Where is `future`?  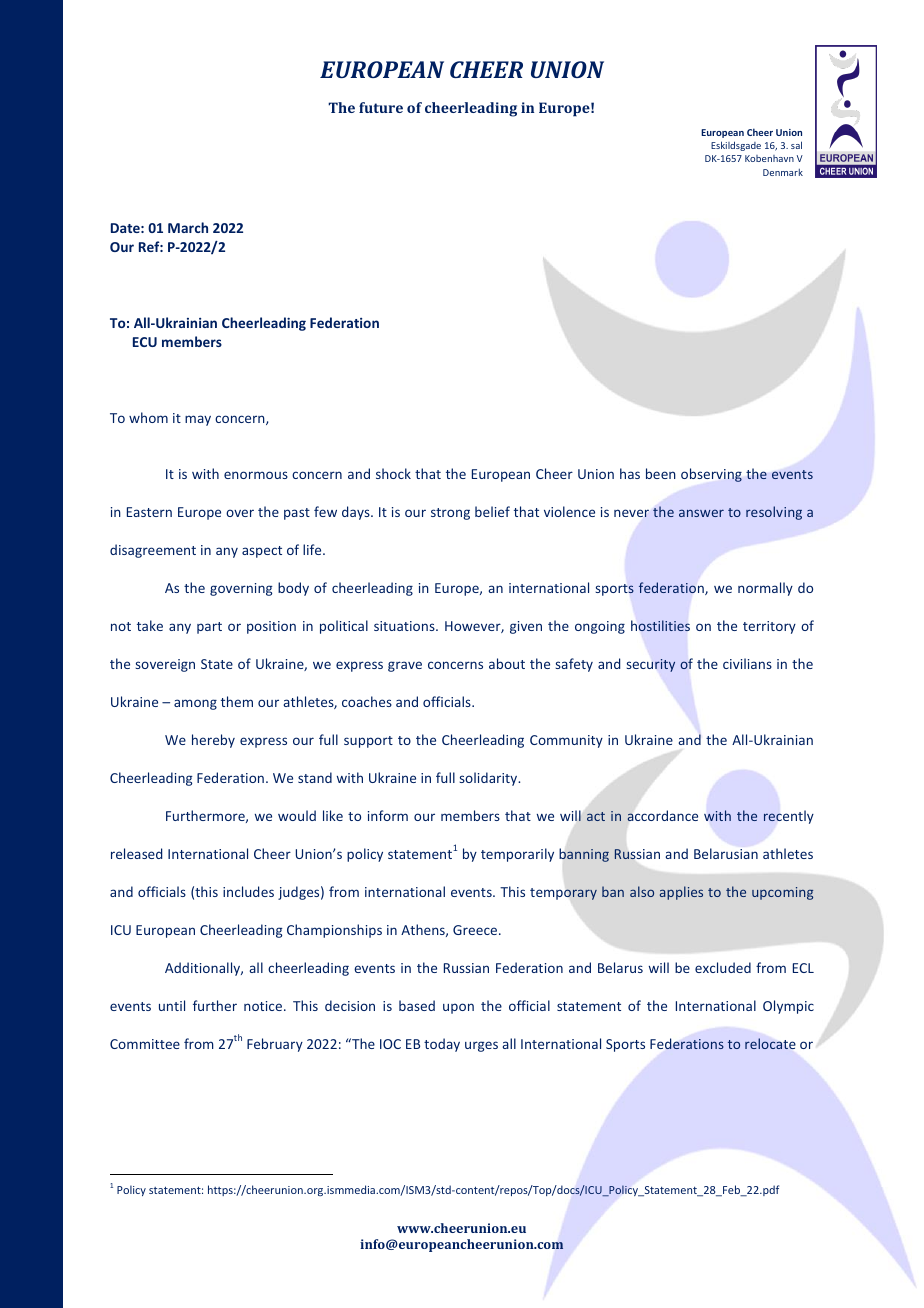 future is located at coordinates (381, 107).
